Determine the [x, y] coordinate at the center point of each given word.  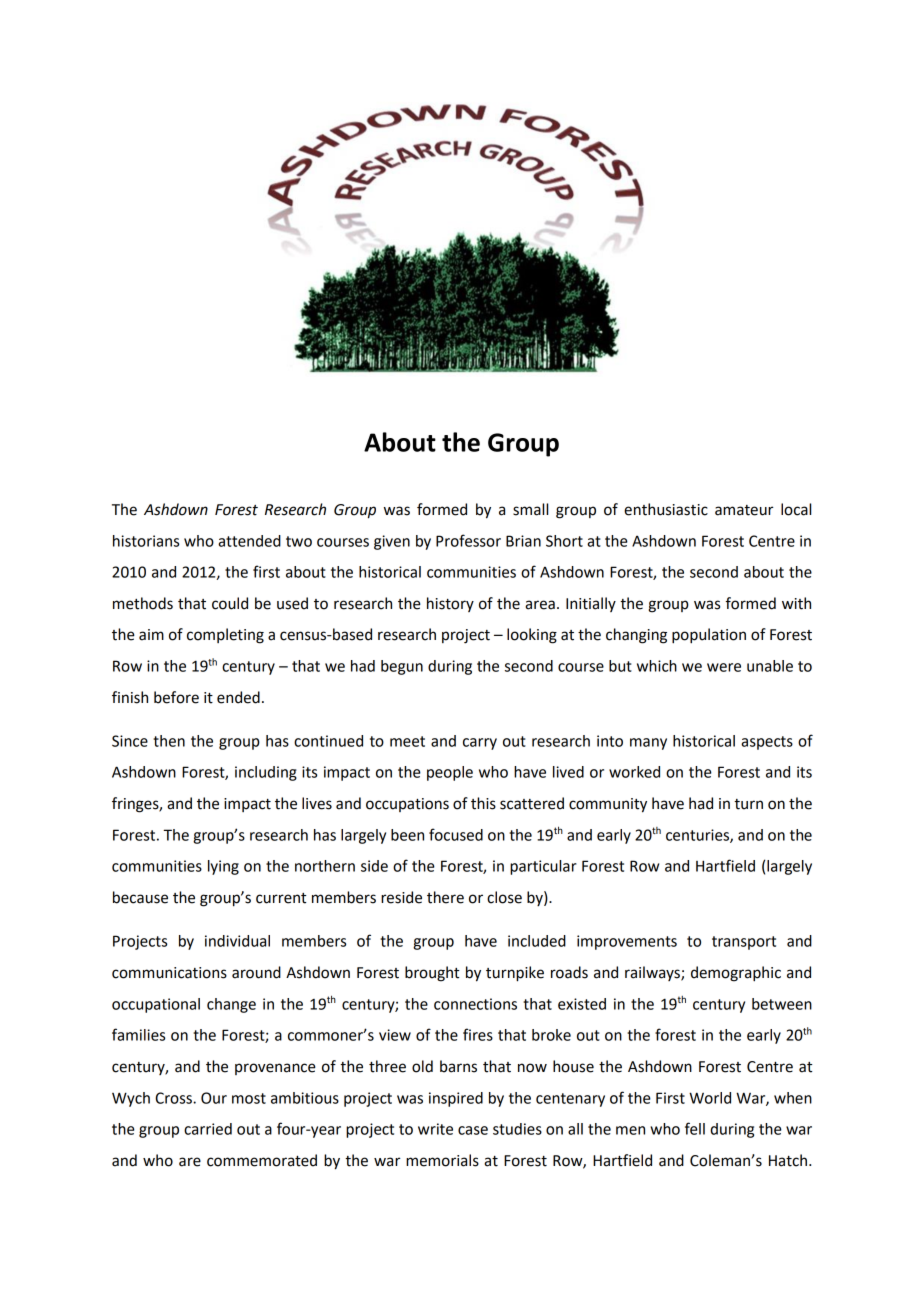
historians [146, 541]
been [407, 835]
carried [208, 1129]
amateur [744, 510]
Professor [468, 540]
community [608, 805]
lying [223, 867]
